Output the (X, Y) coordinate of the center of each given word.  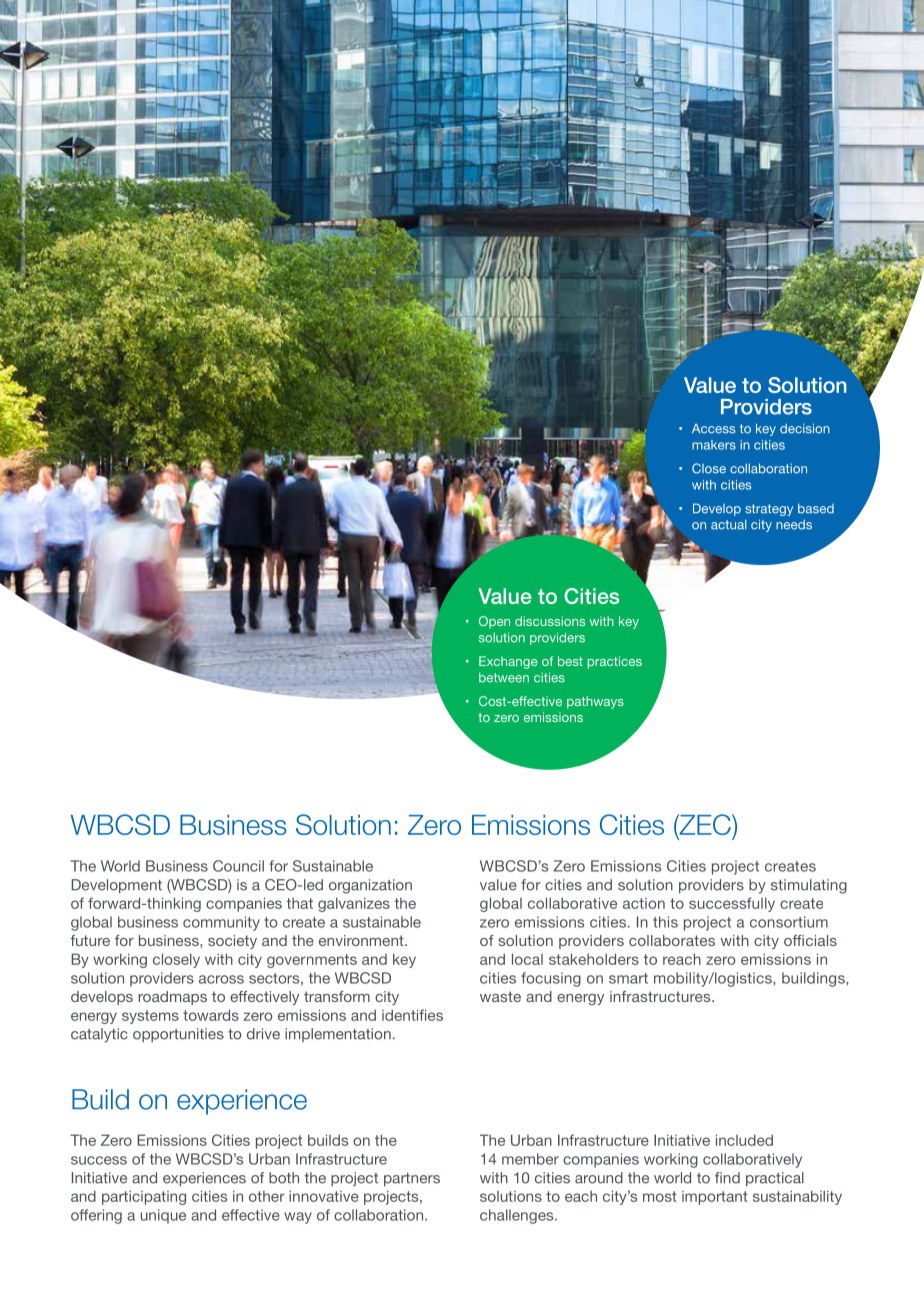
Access (713, 428)
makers (714, 445)
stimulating (809, 886)
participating (144, 1197)
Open (494, 622)
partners (412, 1180)
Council (238, 866)
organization (370, 886)
